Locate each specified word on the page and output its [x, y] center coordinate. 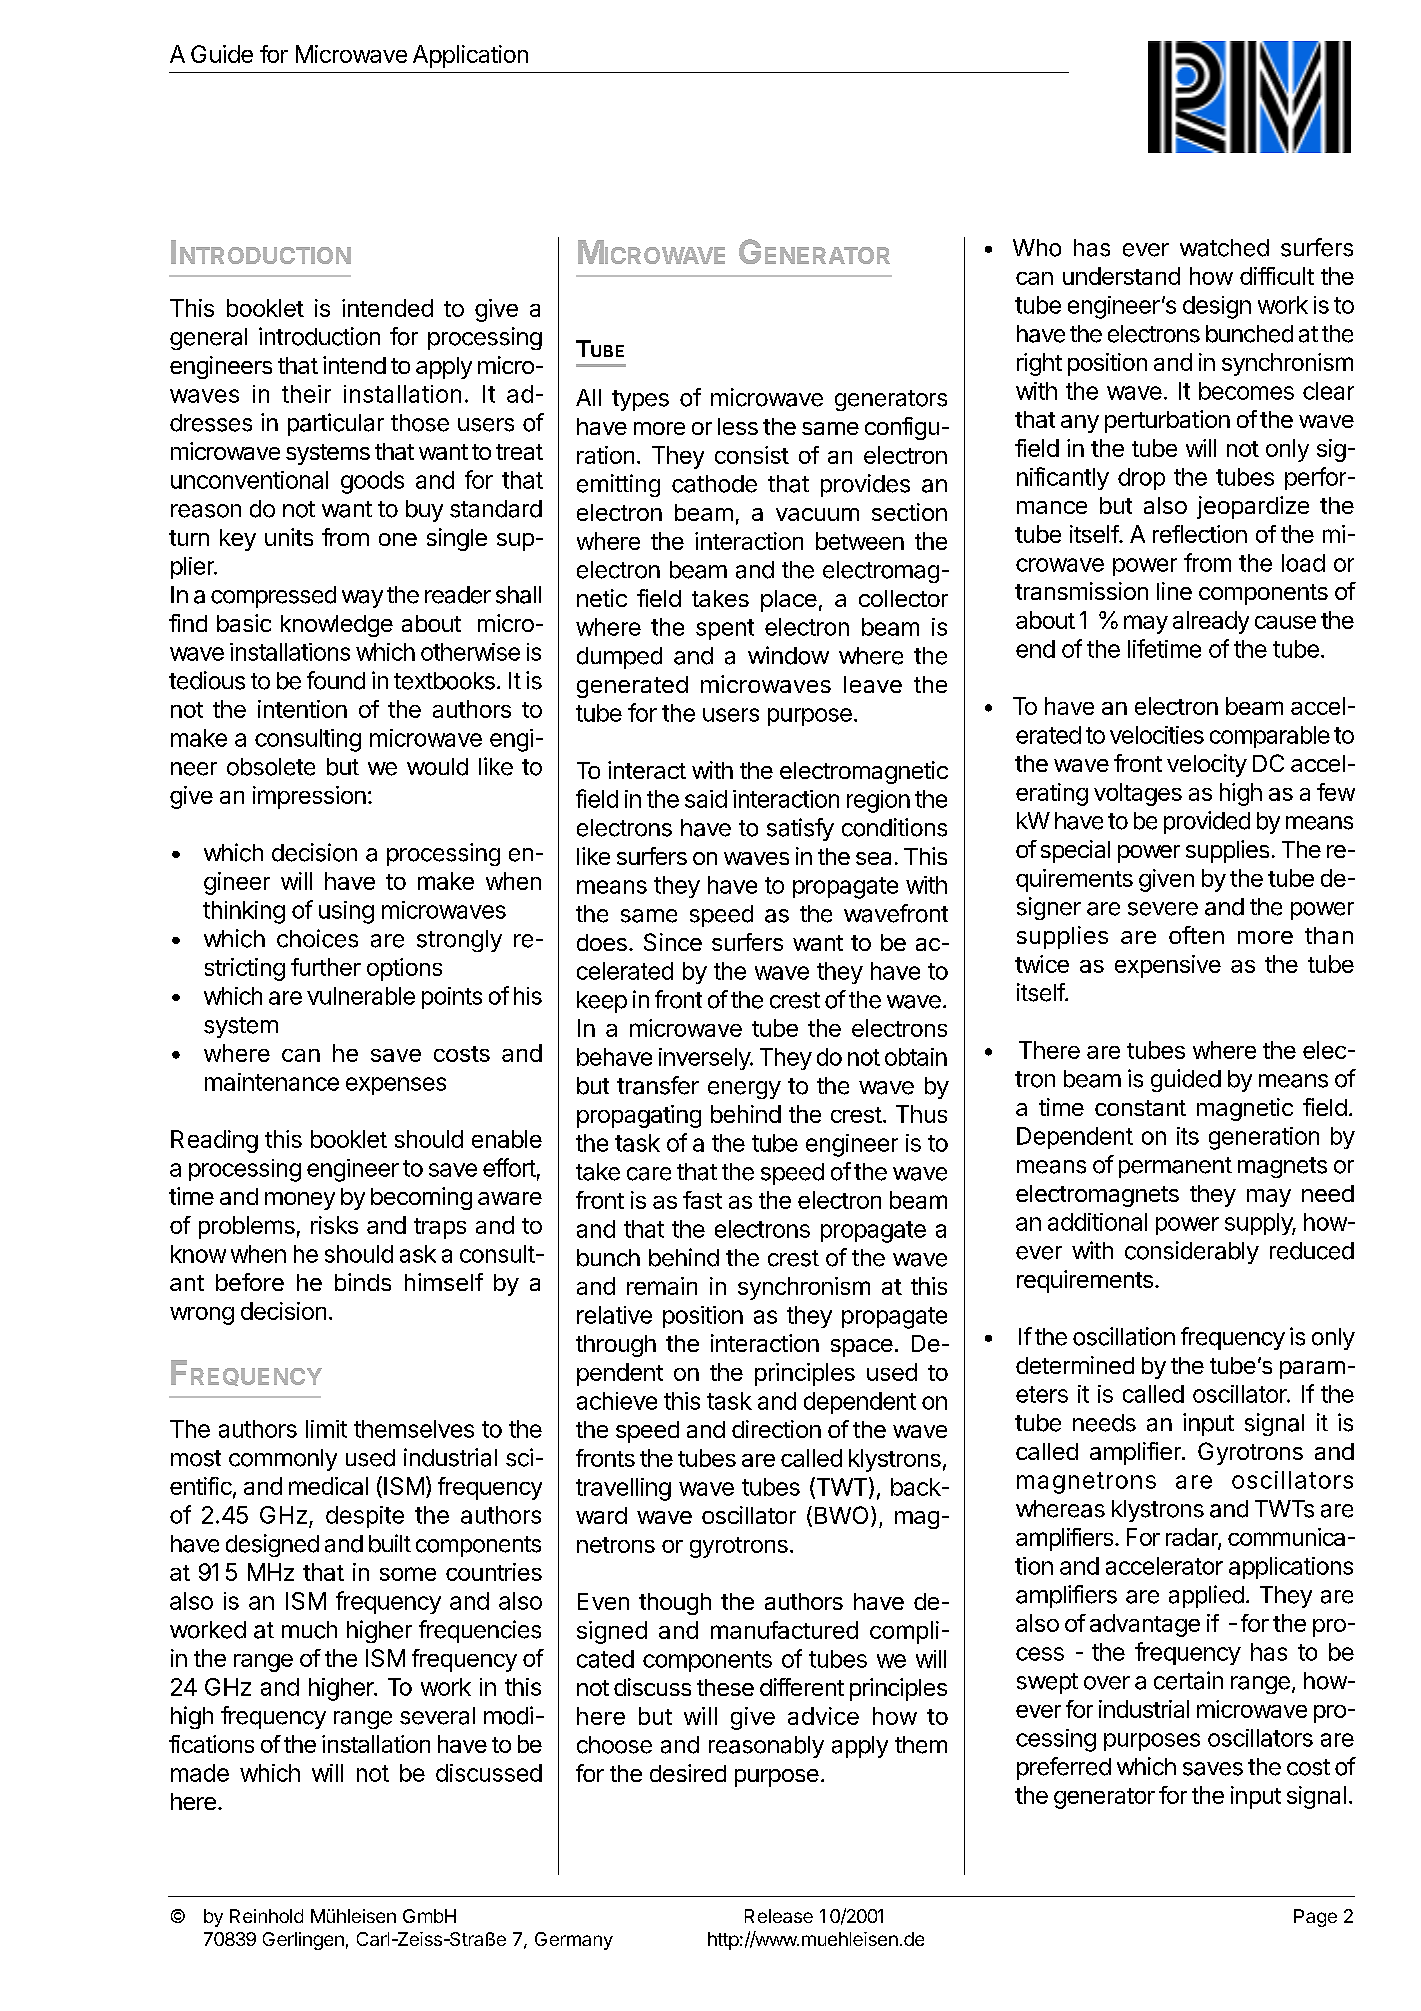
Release [779, 1916]
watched [1224, 248]
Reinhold [266, 1916]
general [208, 339]
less [738, 426]
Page [1315, 1918]
